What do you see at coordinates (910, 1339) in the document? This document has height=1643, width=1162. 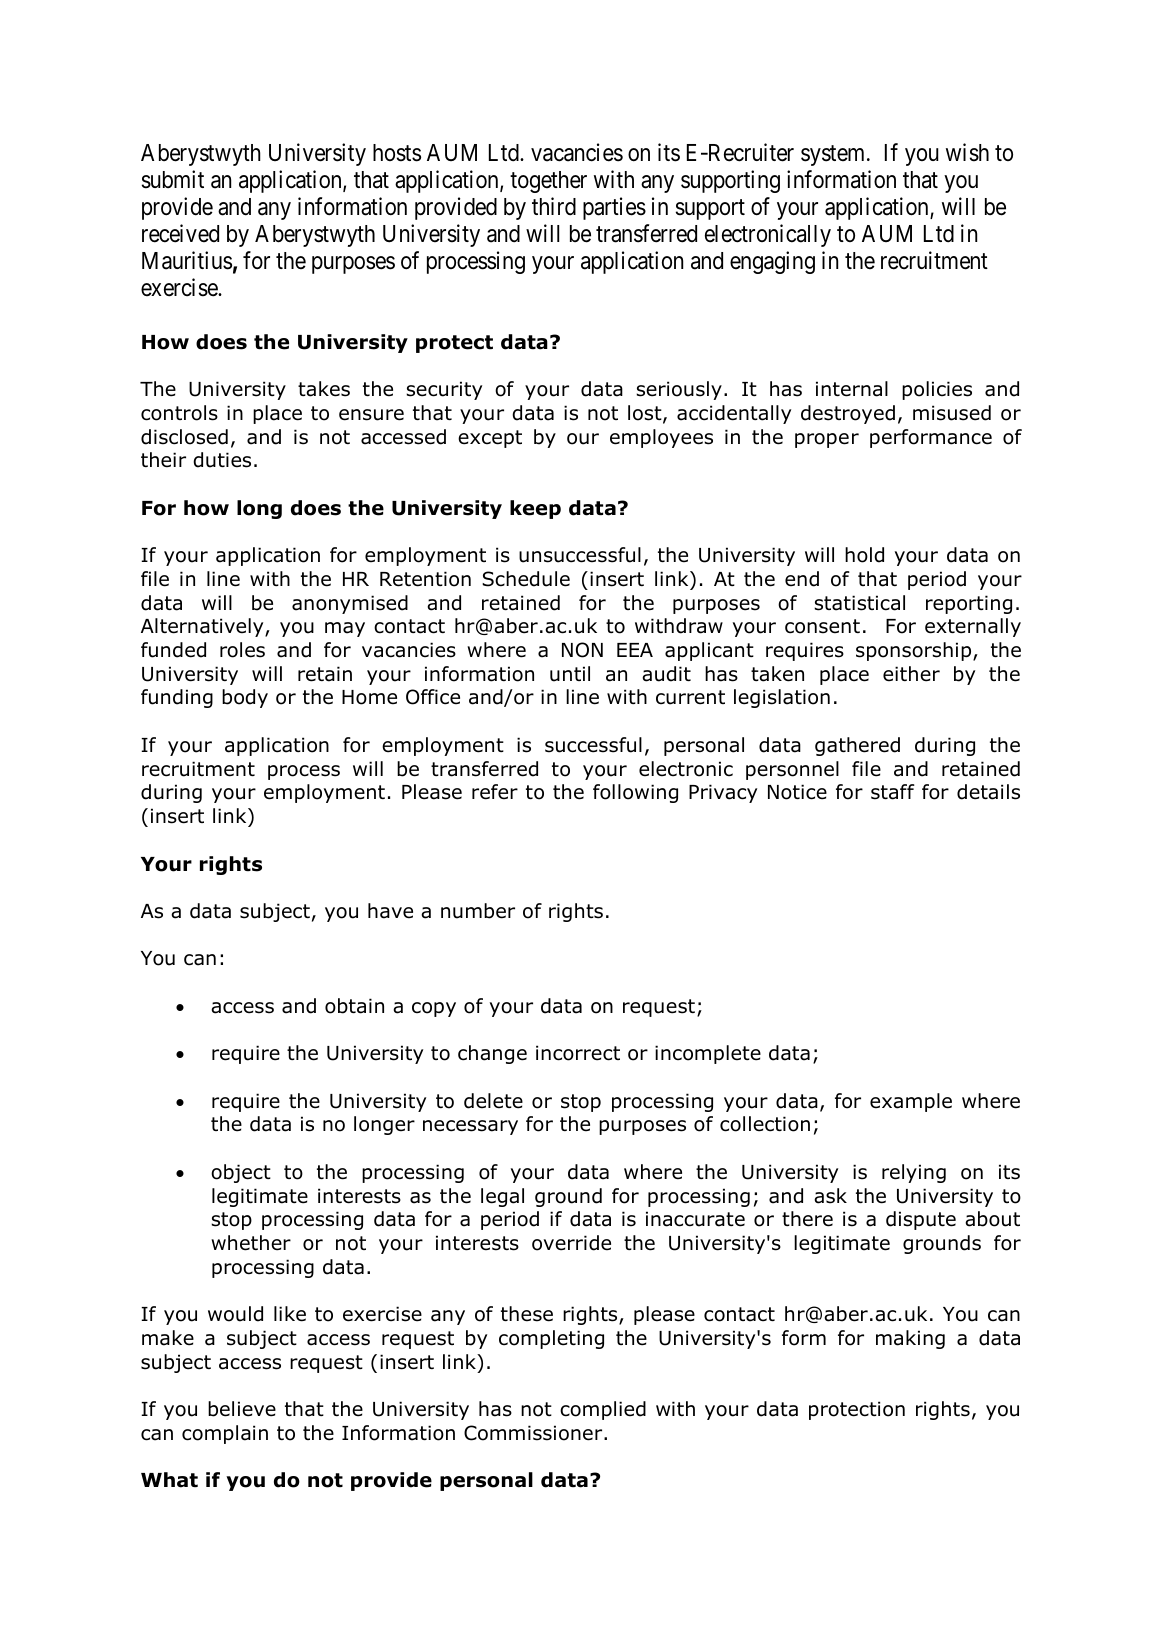 I see `making` at bounding box center [910, 1339].
